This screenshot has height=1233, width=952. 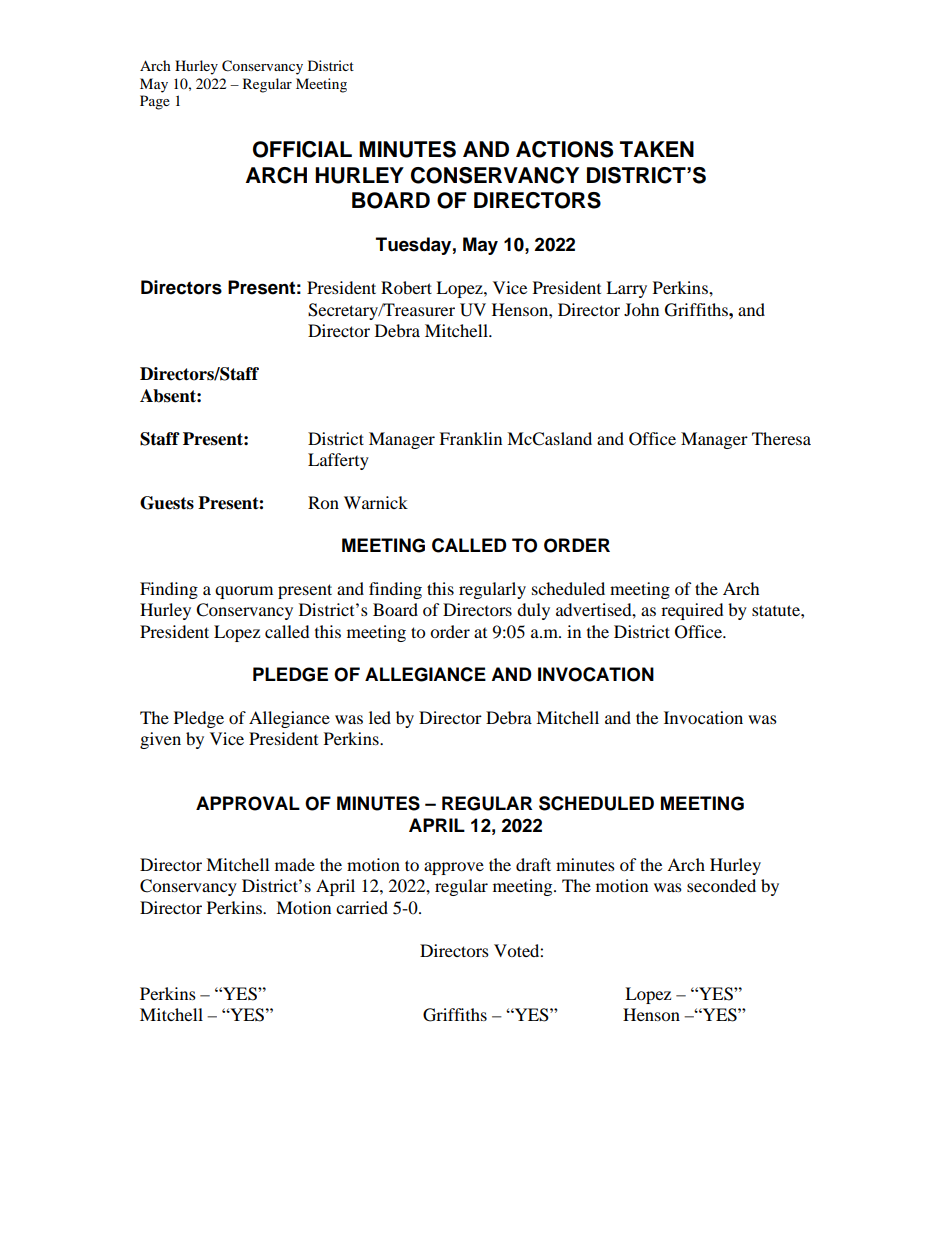 I want to click on seconded, so click(x=721, y=885).
